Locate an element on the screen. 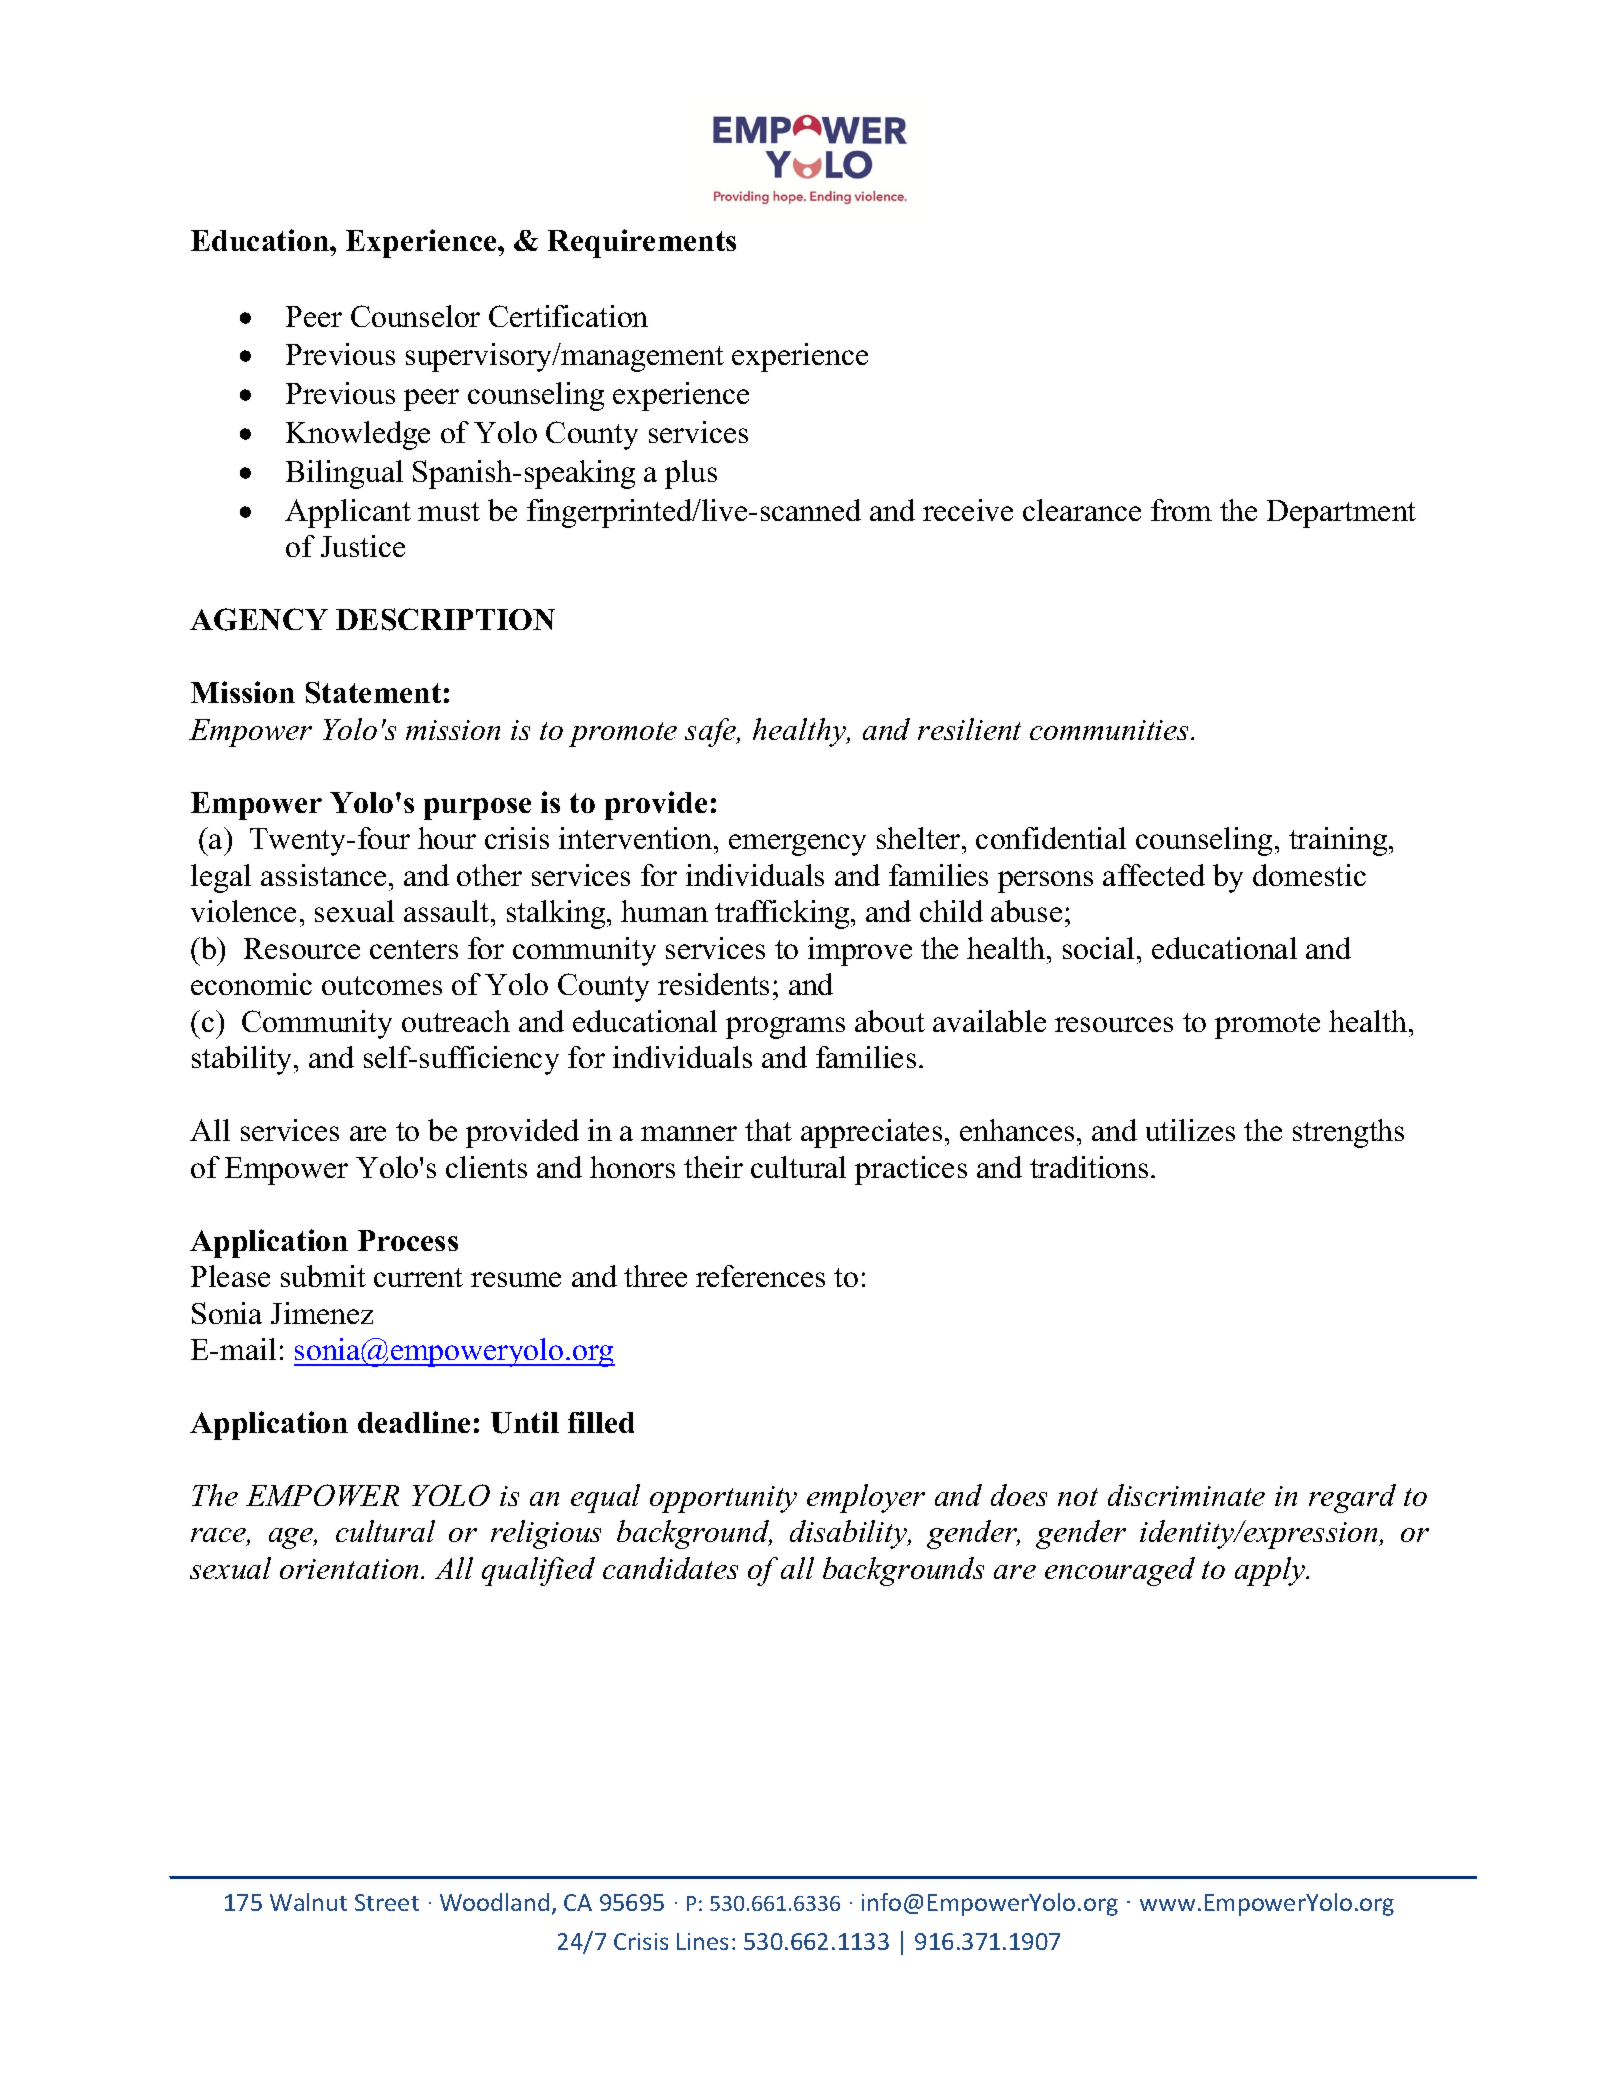 The width and height of the screenshot is (1619, 2095). Street is located at coordinates (387, 1902).
